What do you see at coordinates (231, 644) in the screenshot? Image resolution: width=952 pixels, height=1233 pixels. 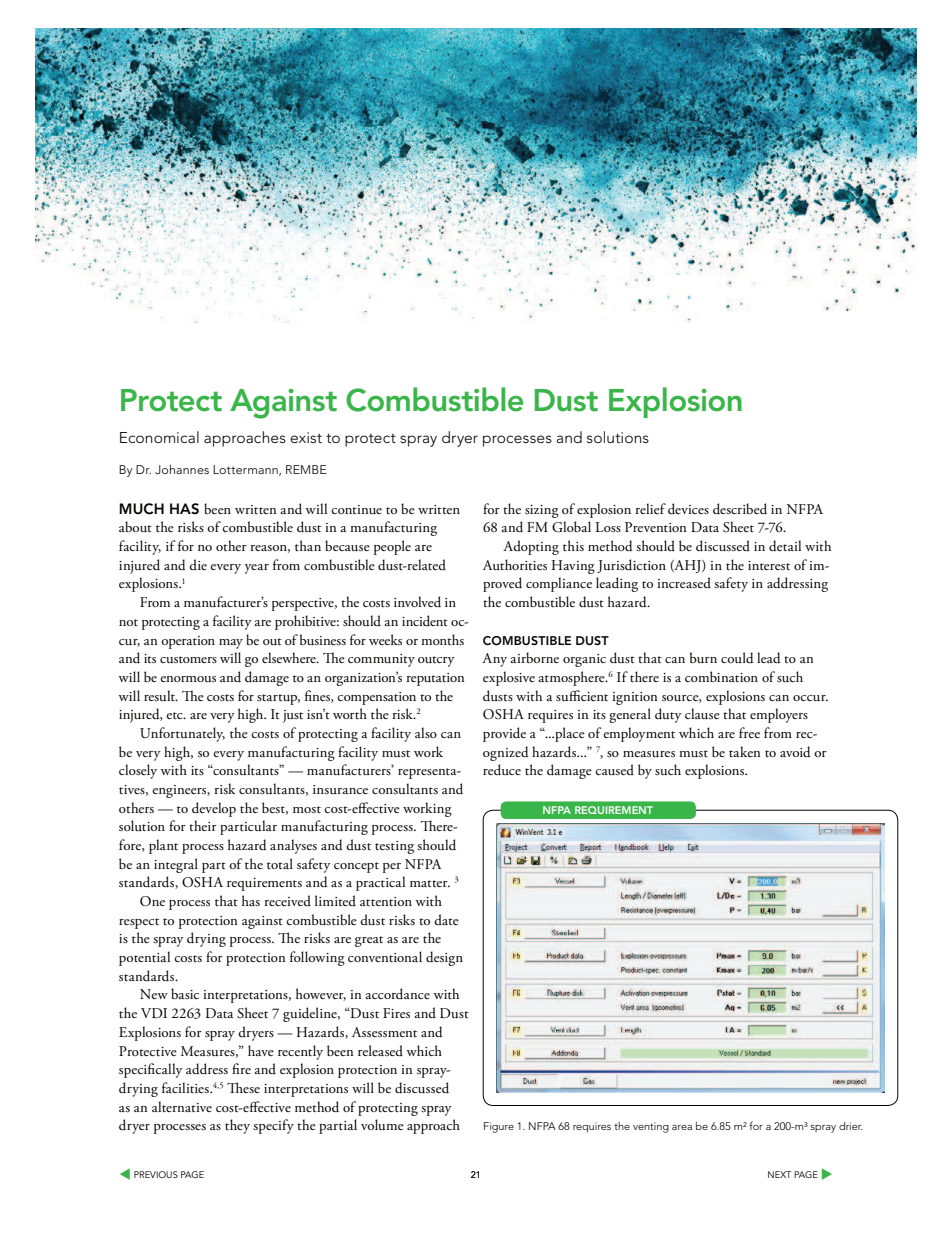 I see `may` at bounding box center [231, 644].
